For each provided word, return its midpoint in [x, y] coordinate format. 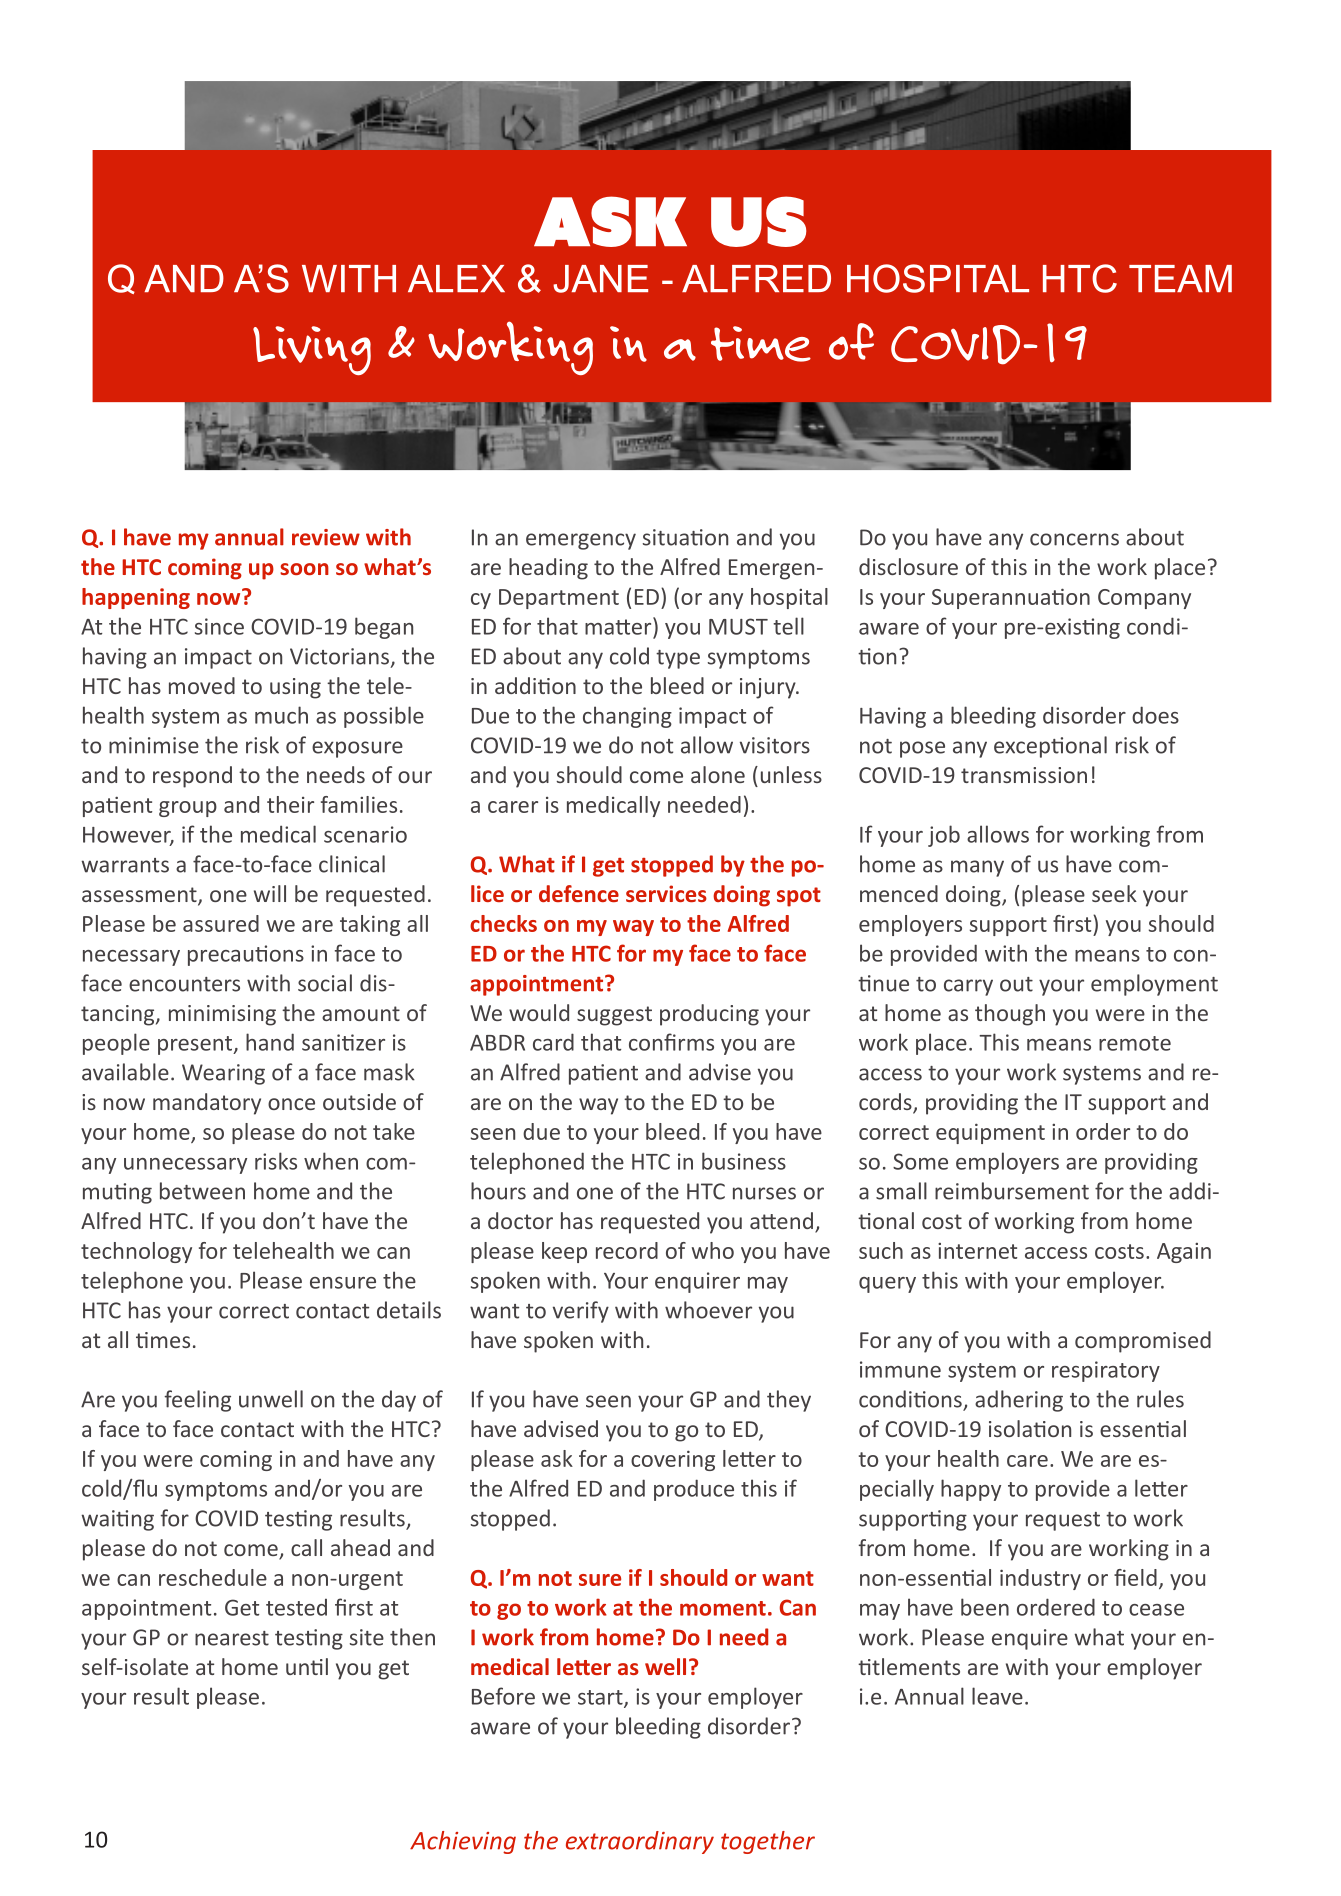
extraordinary [640, 1842]
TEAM [1180, 278]
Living [312, 350]
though [1010, 1015]
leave [997, 1696]
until [307, 1666]
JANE [600, 279]
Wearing [223, 1074]
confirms [671, 1042]
